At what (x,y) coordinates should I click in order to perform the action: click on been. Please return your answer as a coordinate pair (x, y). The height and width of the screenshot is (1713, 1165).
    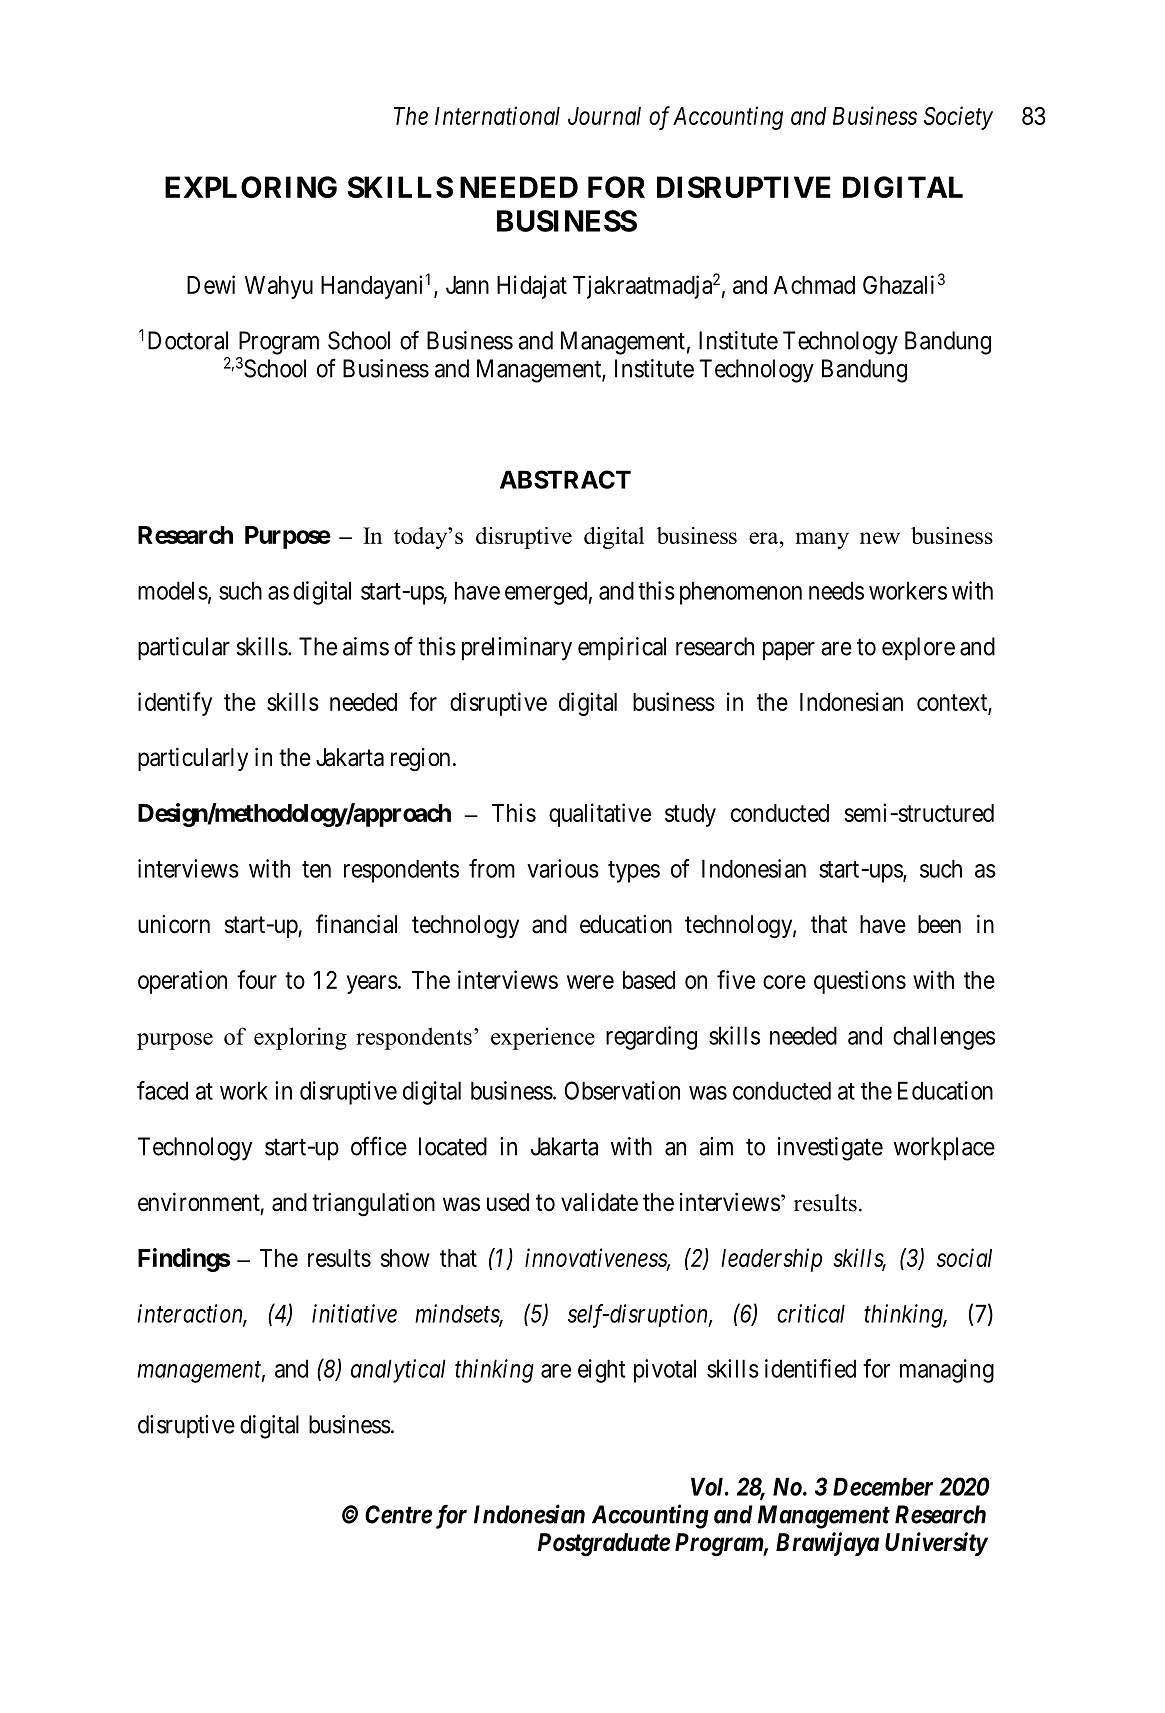
    Looking at the image, I should click on (939, 924).
